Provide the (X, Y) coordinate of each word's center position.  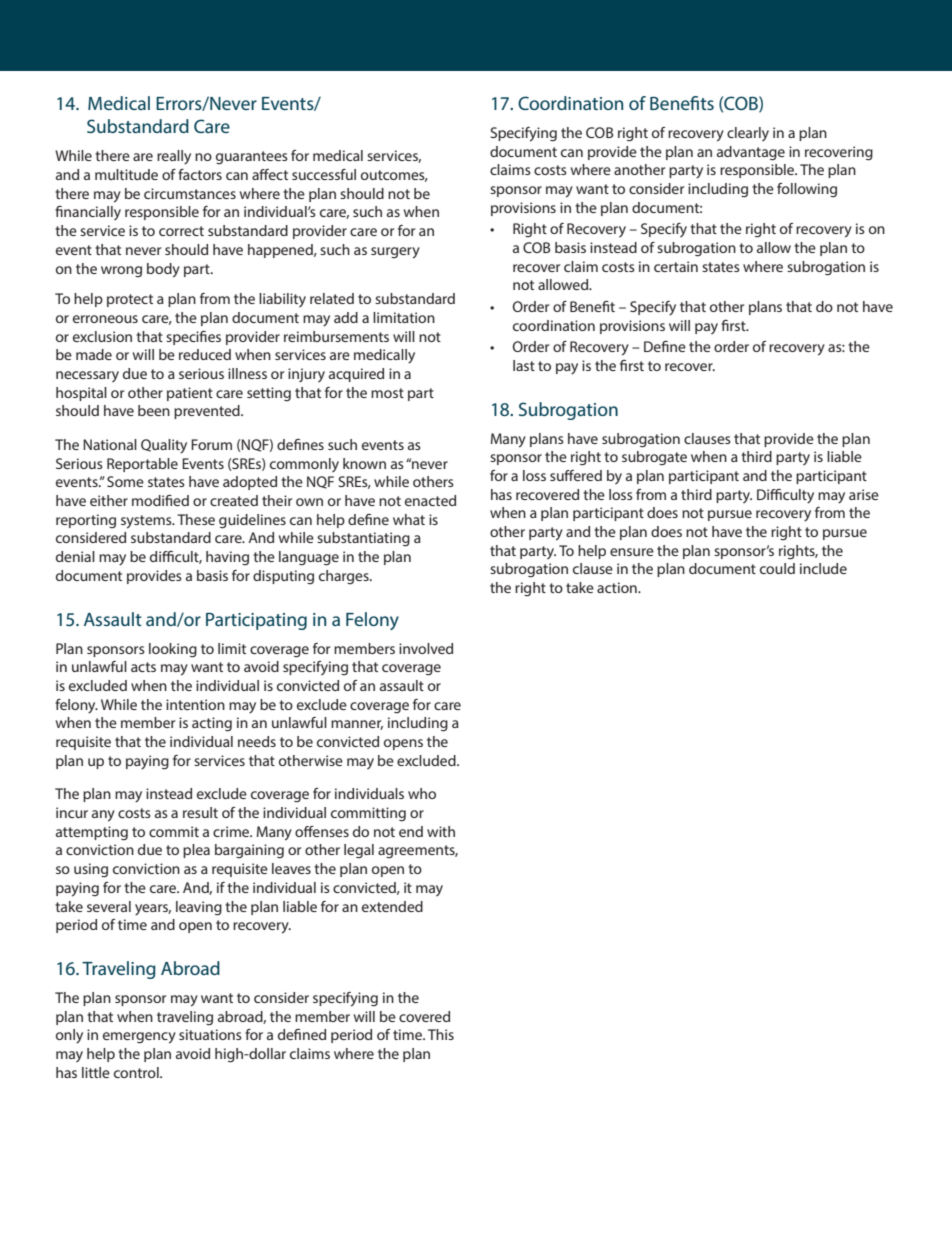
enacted (430, 500)
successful (324, 174)
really (174, 157)
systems (147, 522)
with (441, 831)
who (422, 793)
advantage (751, 153)
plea (196, 851)
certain (676, 266)
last (524, 365)
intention (195, 704)
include (823, 568)
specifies (193, 338)
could (777, 568)
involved (426, 648)
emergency (139, 1038)
